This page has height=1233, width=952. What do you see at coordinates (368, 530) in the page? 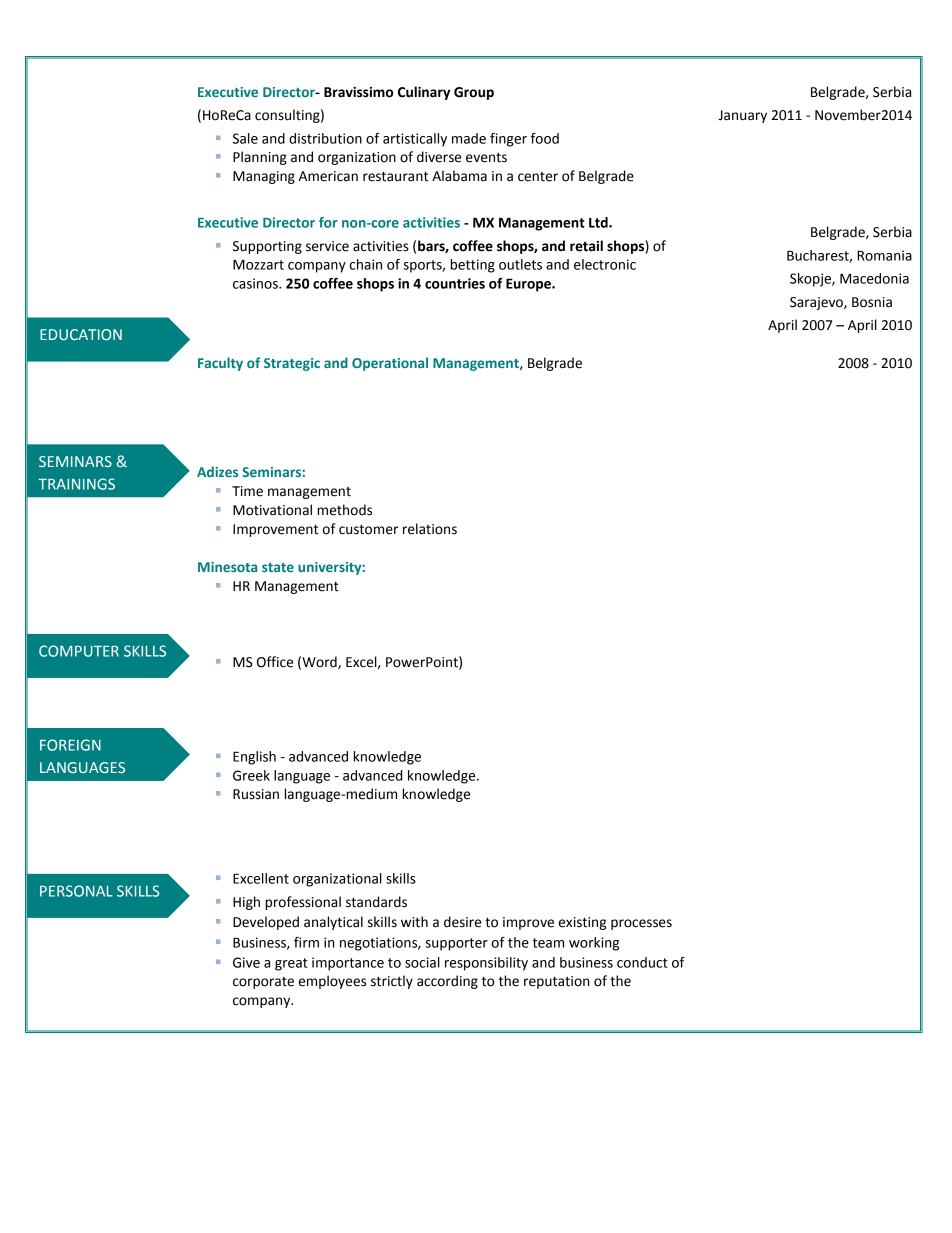
I see `customer` at bounding box center [368, 530].
